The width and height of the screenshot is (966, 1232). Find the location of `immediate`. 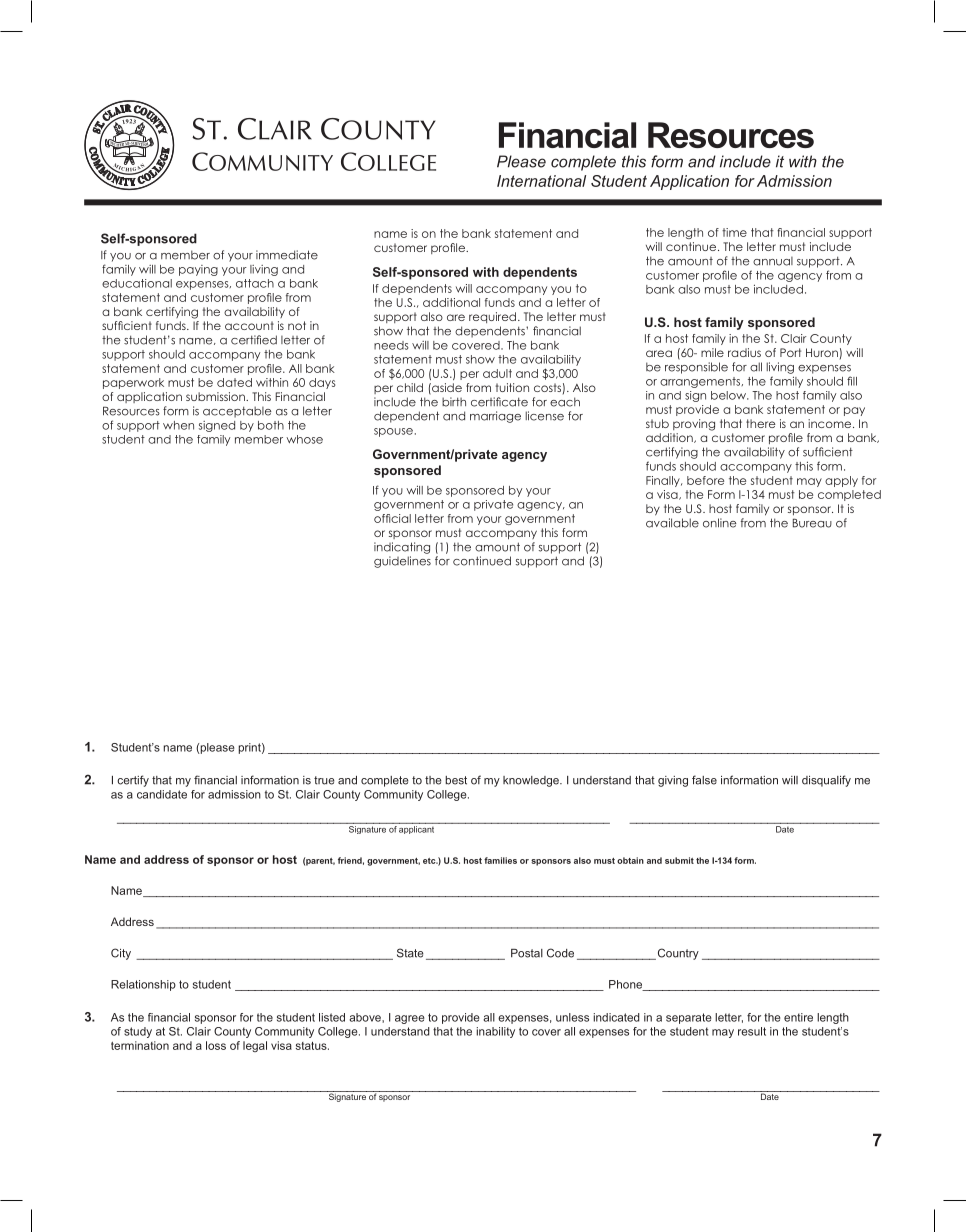

immediate is located at coordinates (287, 255).
